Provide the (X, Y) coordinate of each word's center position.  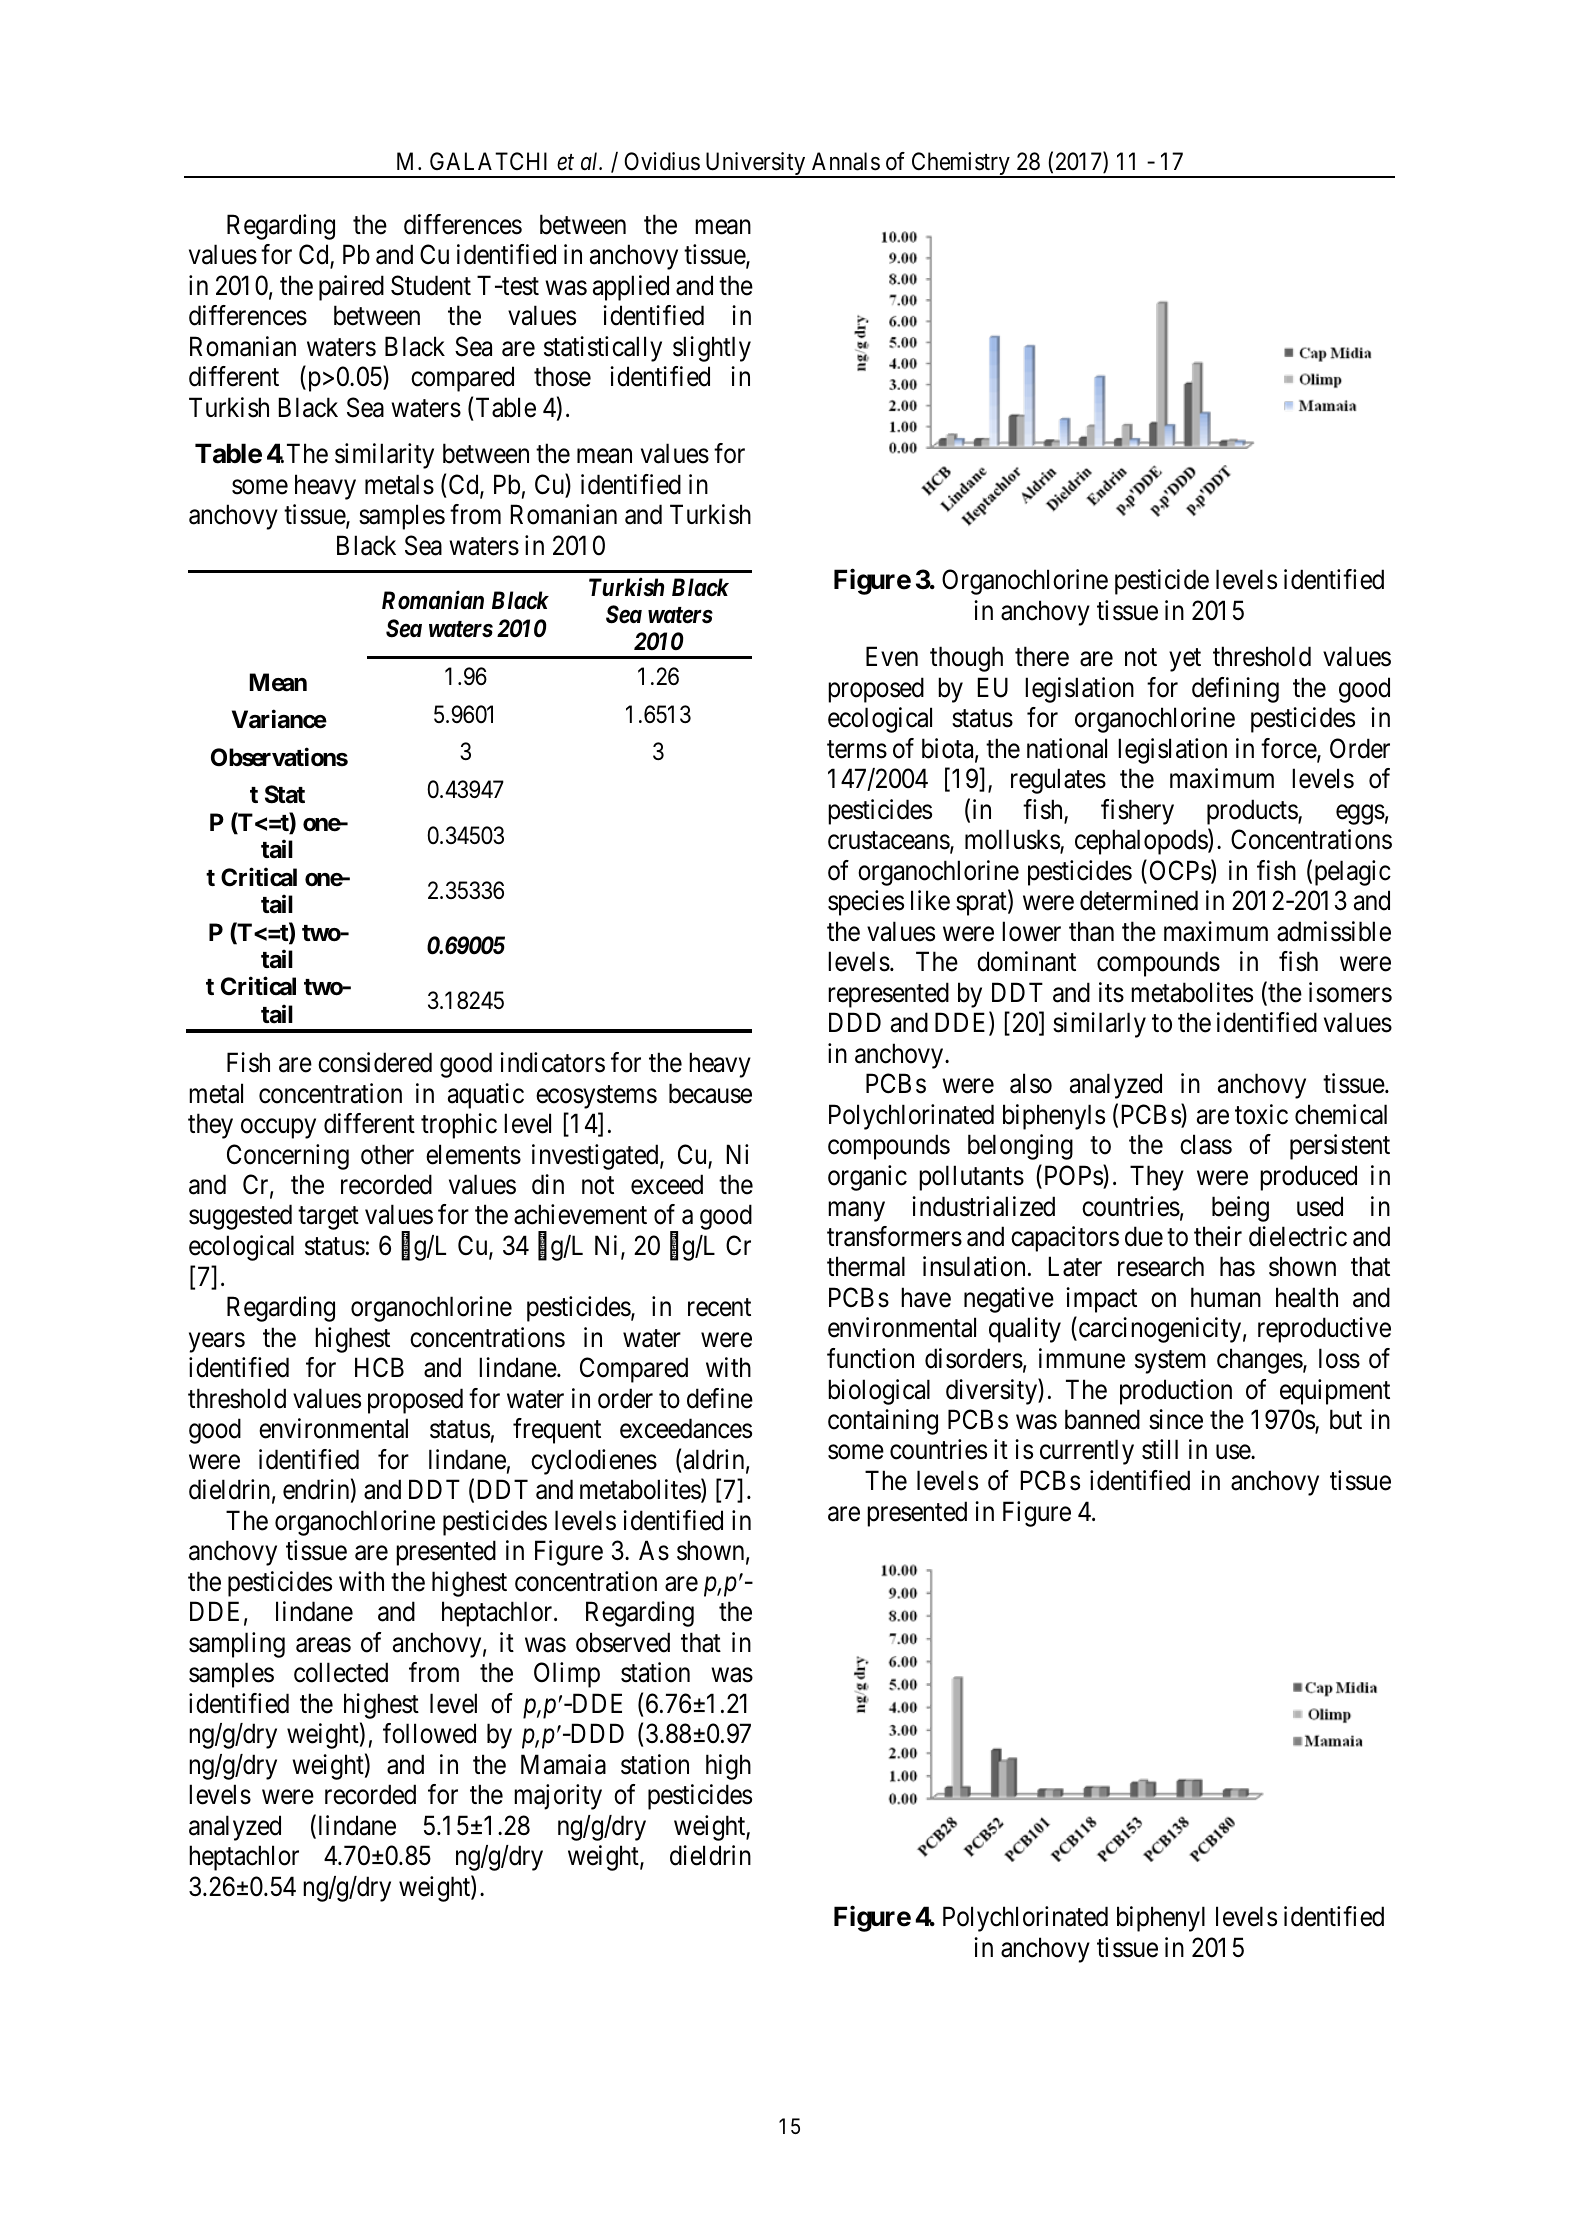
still (1160, 1449)
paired (351, 288)
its (1111, 992)
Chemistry (960, 165)
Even (892, 657)
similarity (384, 456)
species (866, 903)
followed (429, 1733)
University (755, 165)
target (328, 1218)
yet (1185, 660)
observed (623, 1642)
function (870, 1358)
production (1176, 1392)
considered (375, 1062)
